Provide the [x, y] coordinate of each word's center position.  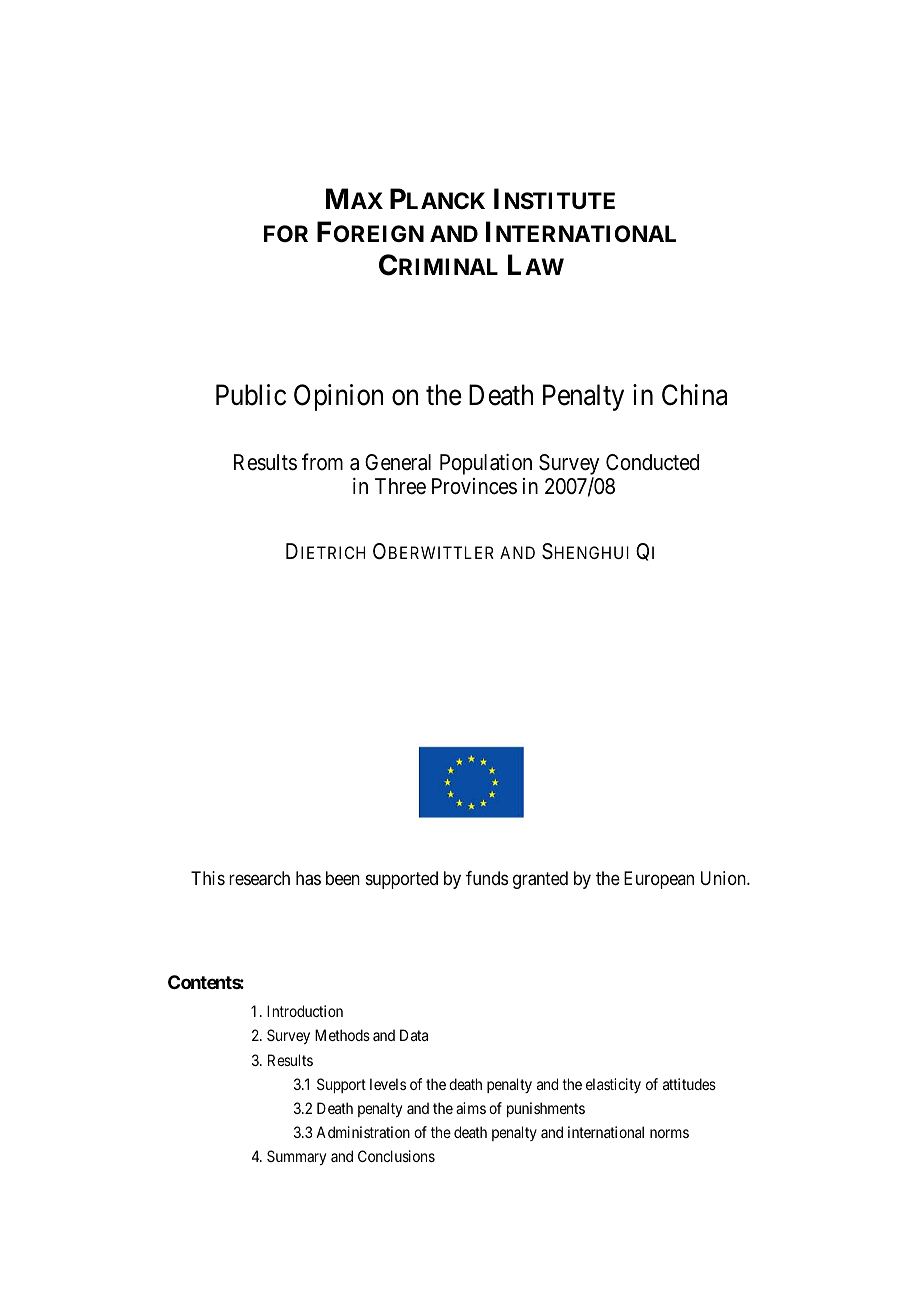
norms [669, 1133]
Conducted [652, 462]
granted [540, 880]
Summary [296, 1157]
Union [724, 878]
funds [487, 878]
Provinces [474, 486]
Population [486, 464]
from [322, 461]
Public [251, 395]
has [308, 878]
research [259, 878]
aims [471, 1108]
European [659, 880]
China [694, 395]
